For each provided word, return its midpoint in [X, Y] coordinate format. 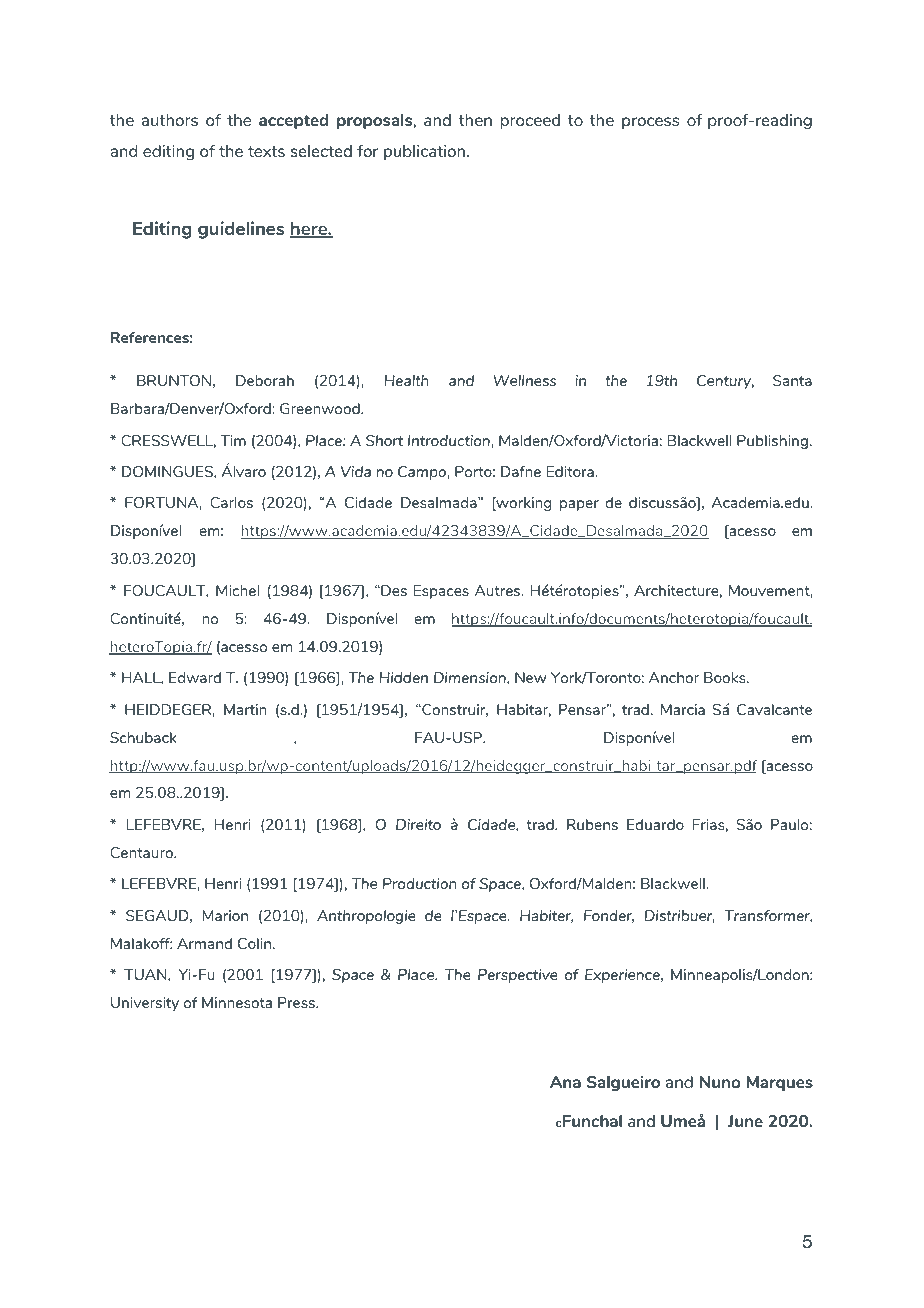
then [475, 120]
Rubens [592, 824]
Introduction [450, 440]
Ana [565, 1082]
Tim [233, 440]
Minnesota [237, 1002]
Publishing [772, 442]
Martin [245, 709]
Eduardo [655, 824]
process [650, 123]
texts [266, 151]
